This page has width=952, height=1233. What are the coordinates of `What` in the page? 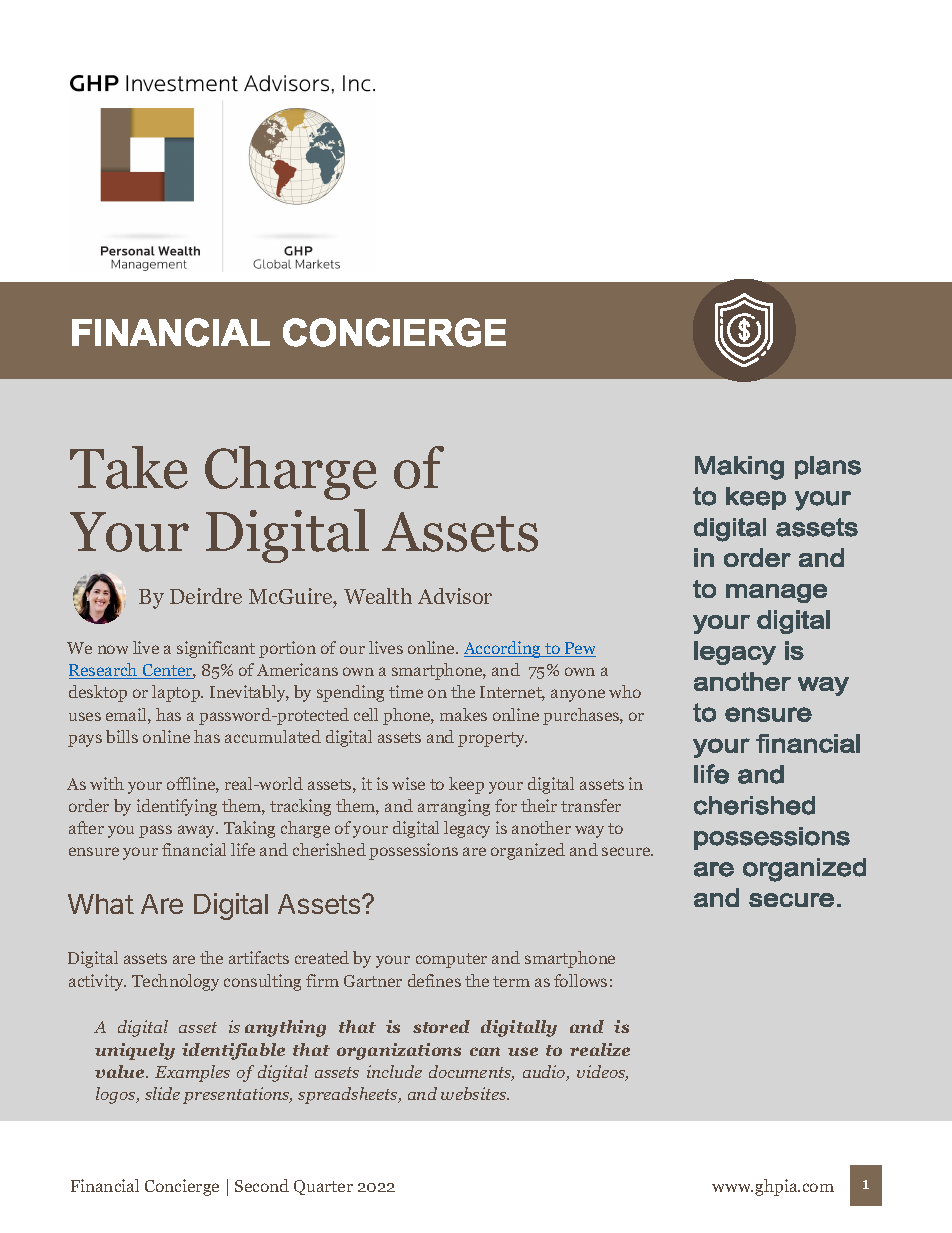 It's located at (101, 904).
